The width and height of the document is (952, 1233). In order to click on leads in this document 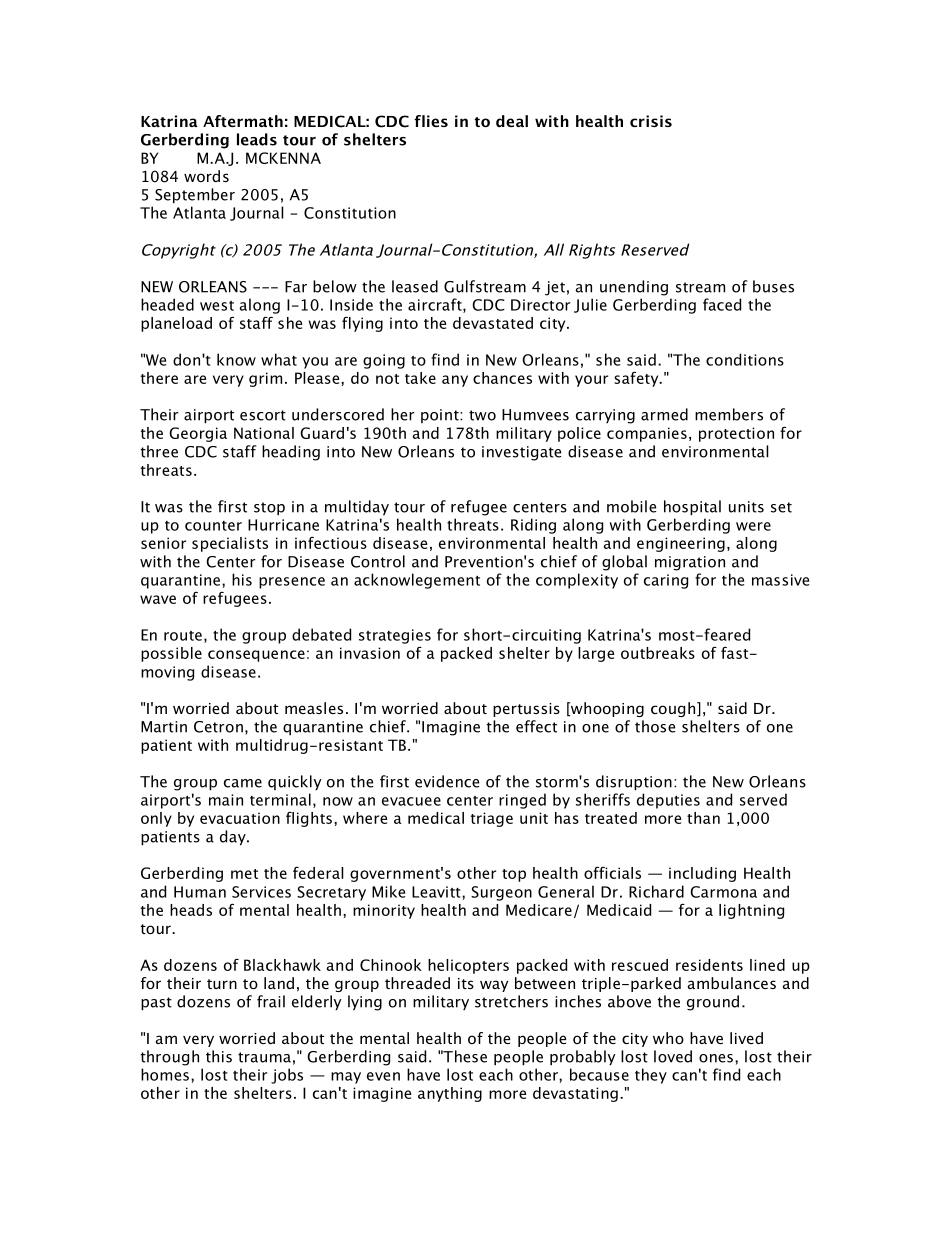, I will do `click(257, 139)`.
